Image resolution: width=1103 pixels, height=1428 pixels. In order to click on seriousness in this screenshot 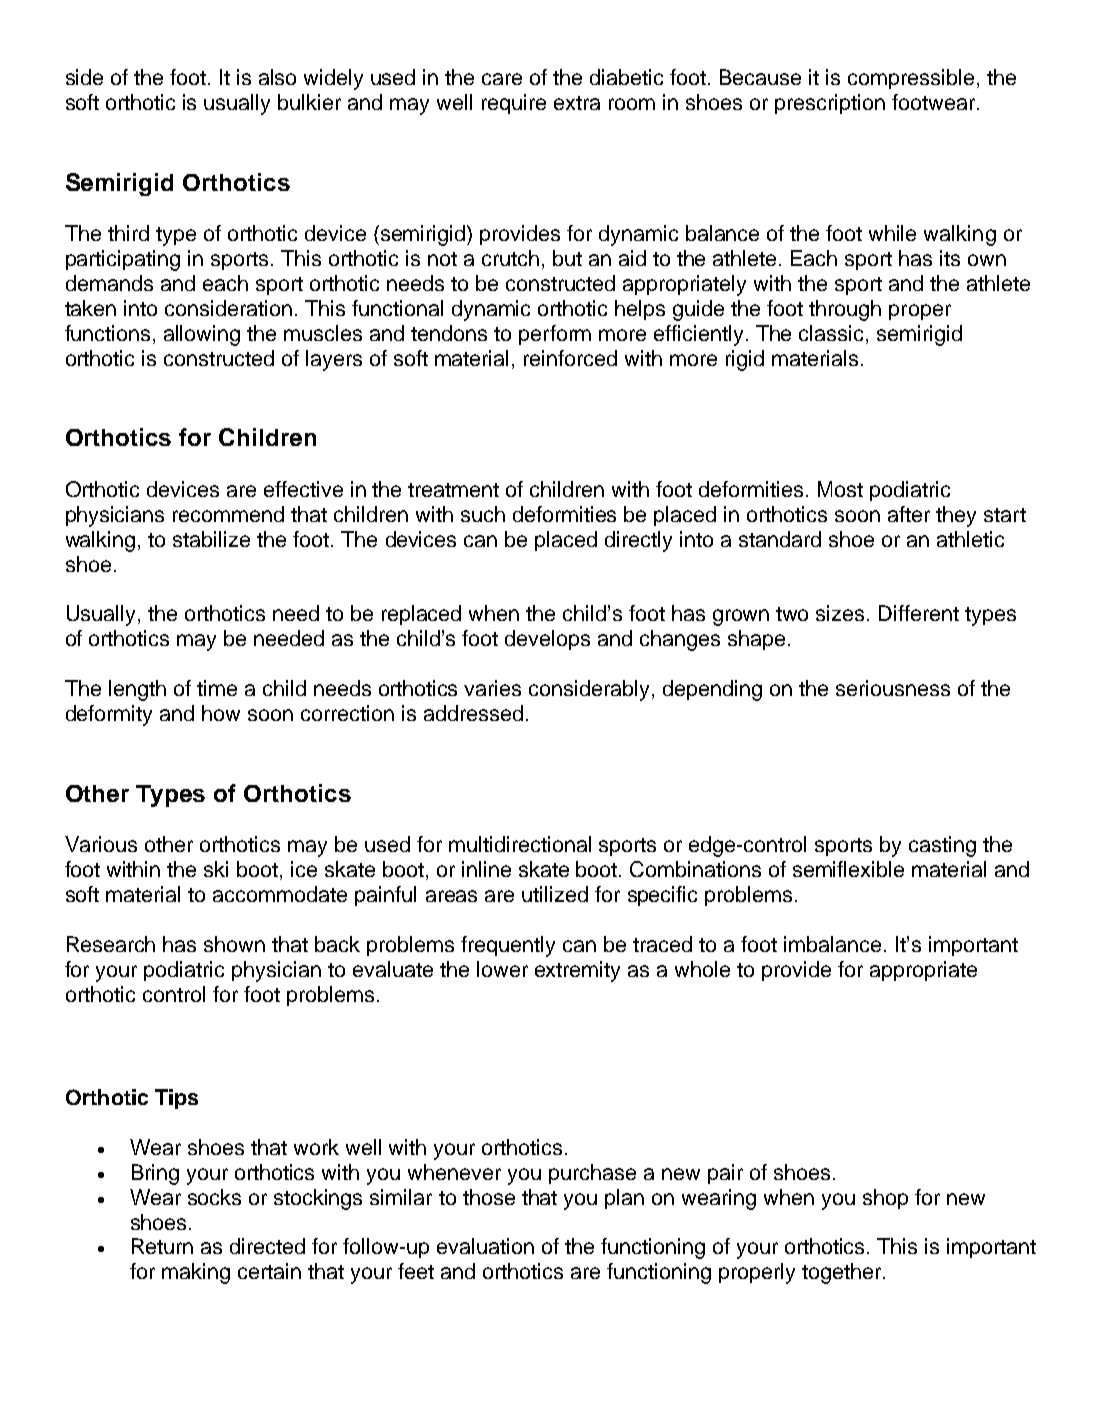, I will do `click(893, 688)`.
